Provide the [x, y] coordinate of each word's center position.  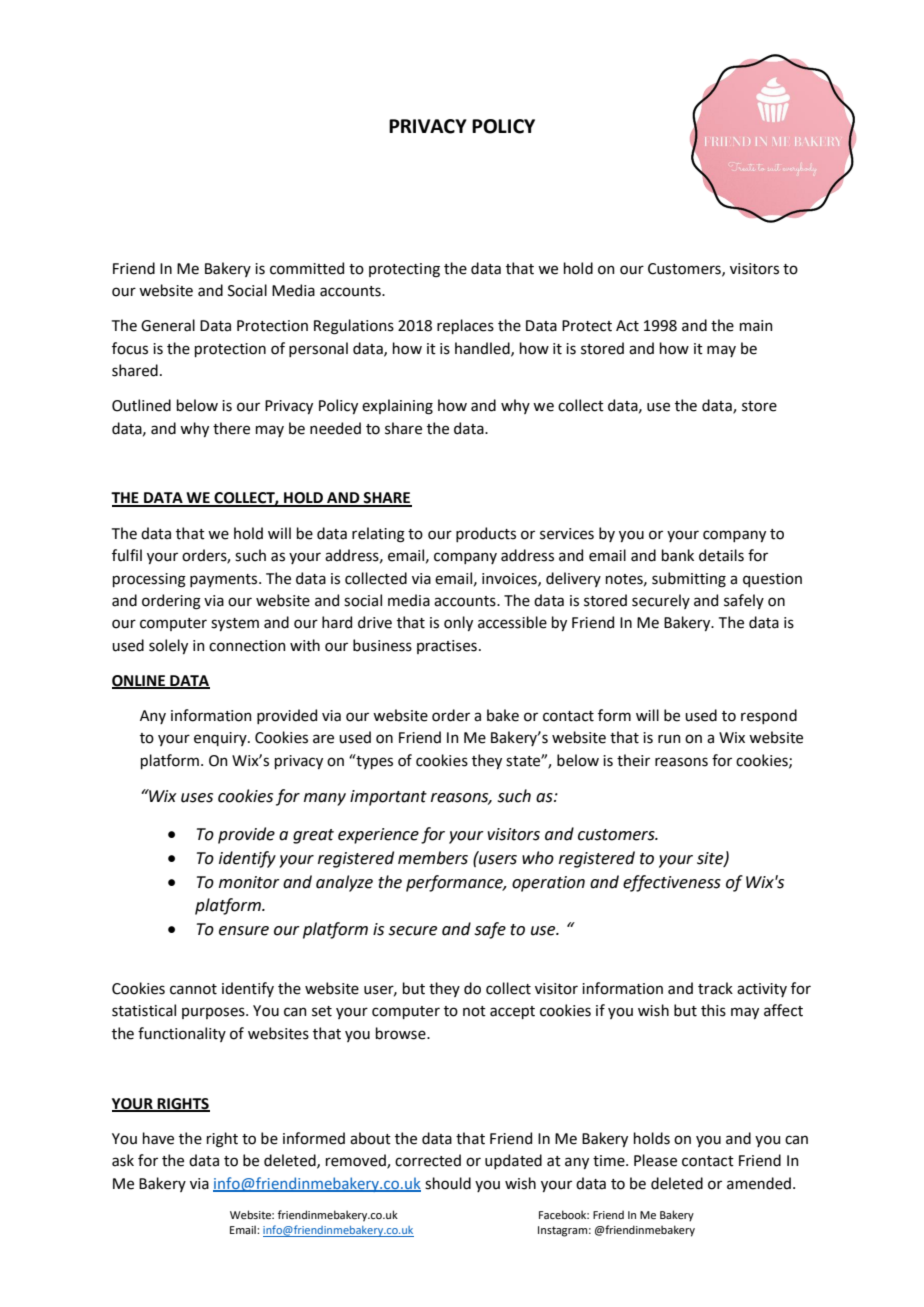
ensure [244, 931]
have [158, 1138]
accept [512, 1012]
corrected [428, 1160]
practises [447, 647]
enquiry [221, 739]
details [721, 555]
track [715, 988]
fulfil [127, 555]
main [756, 326]
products [486, 534]
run [669, 739]
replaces [465, 326]
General [168, 325]
